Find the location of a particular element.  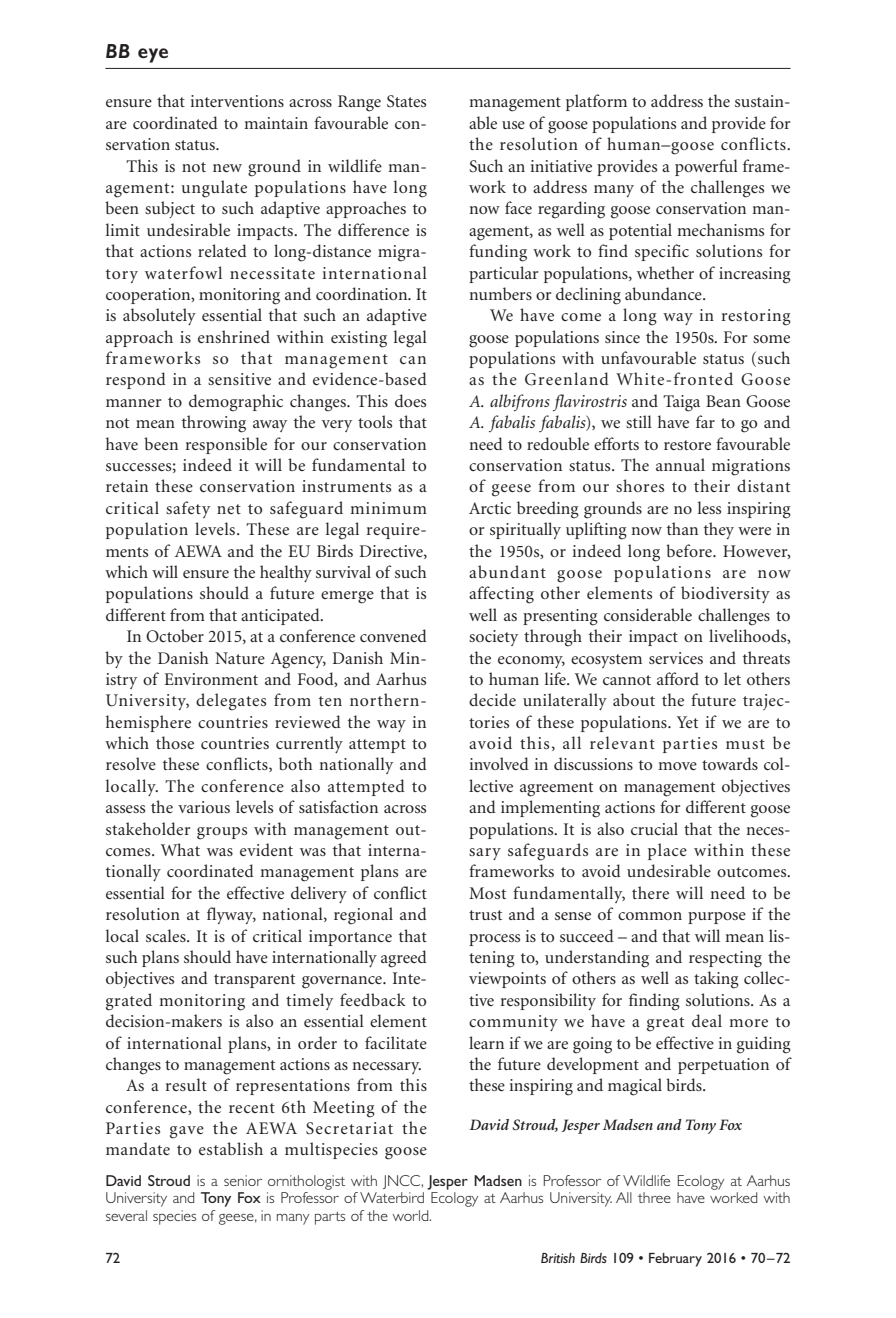

senior is located at coordinates (243, 1180).
